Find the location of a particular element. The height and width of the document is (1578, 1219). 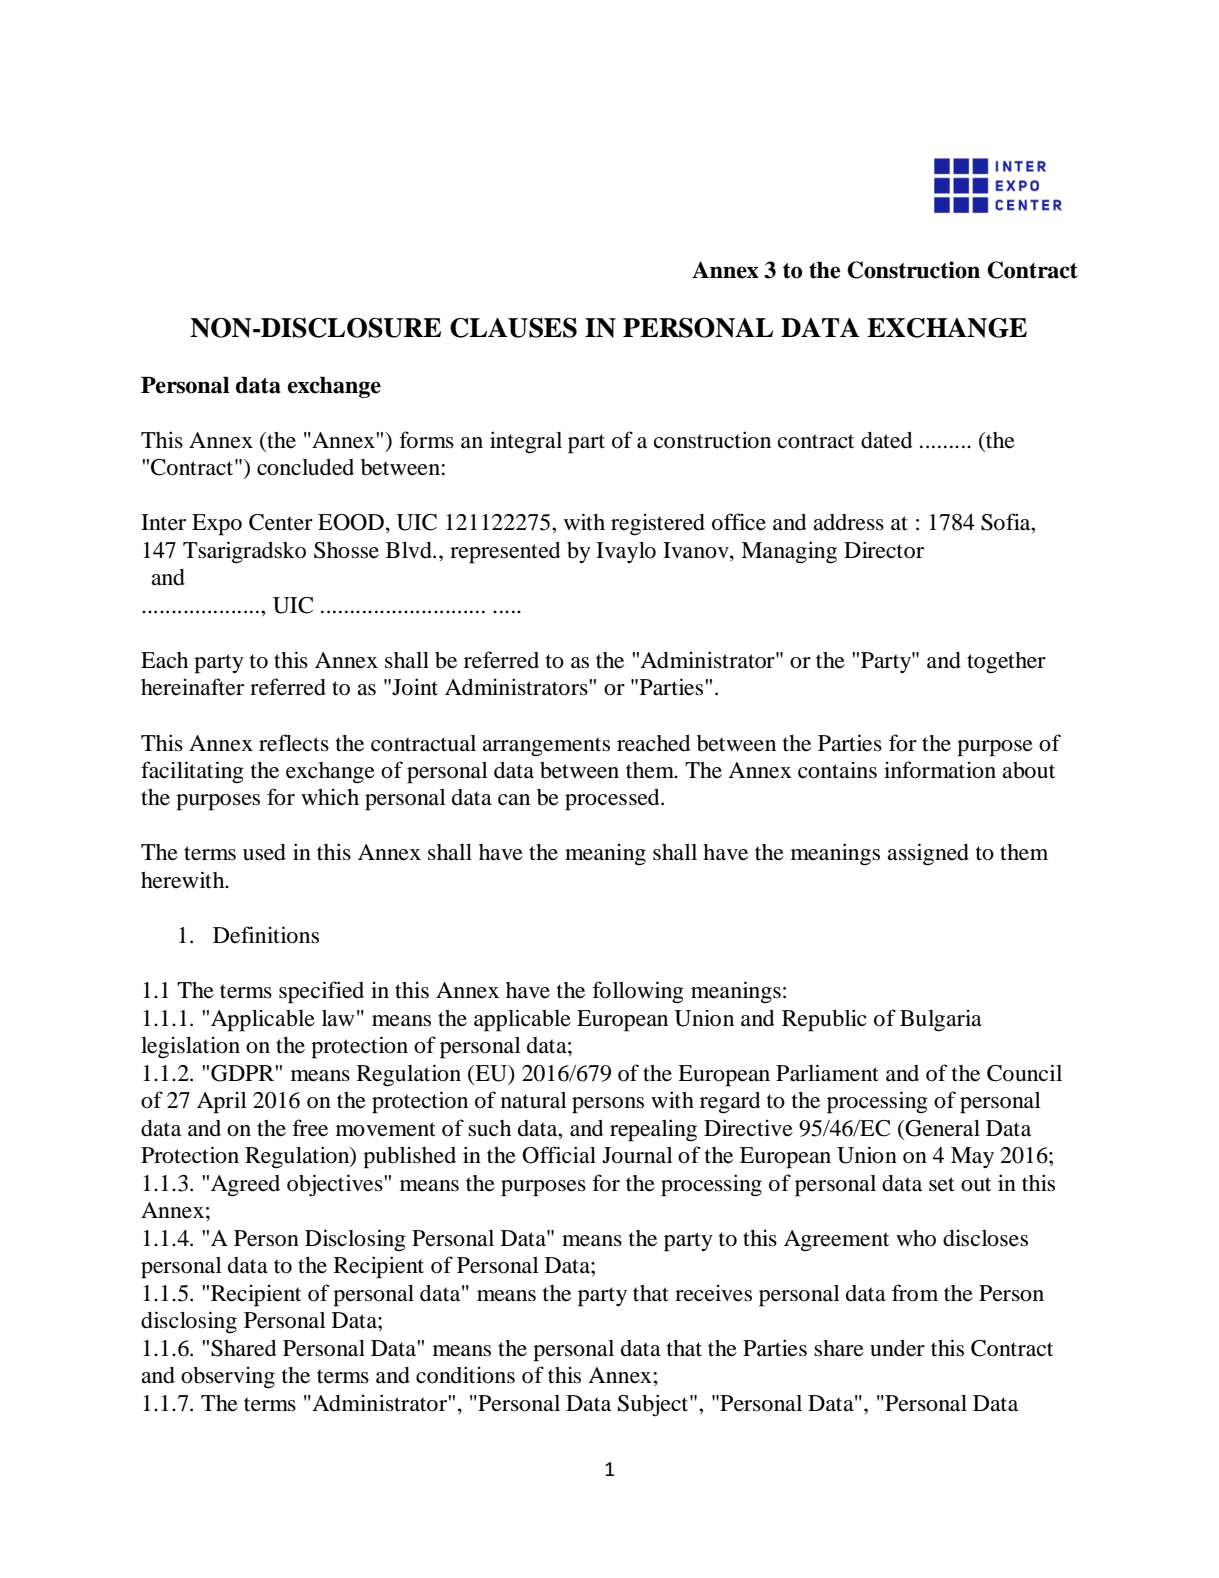

Bulgaria is located at coordinates (941, 1020).
